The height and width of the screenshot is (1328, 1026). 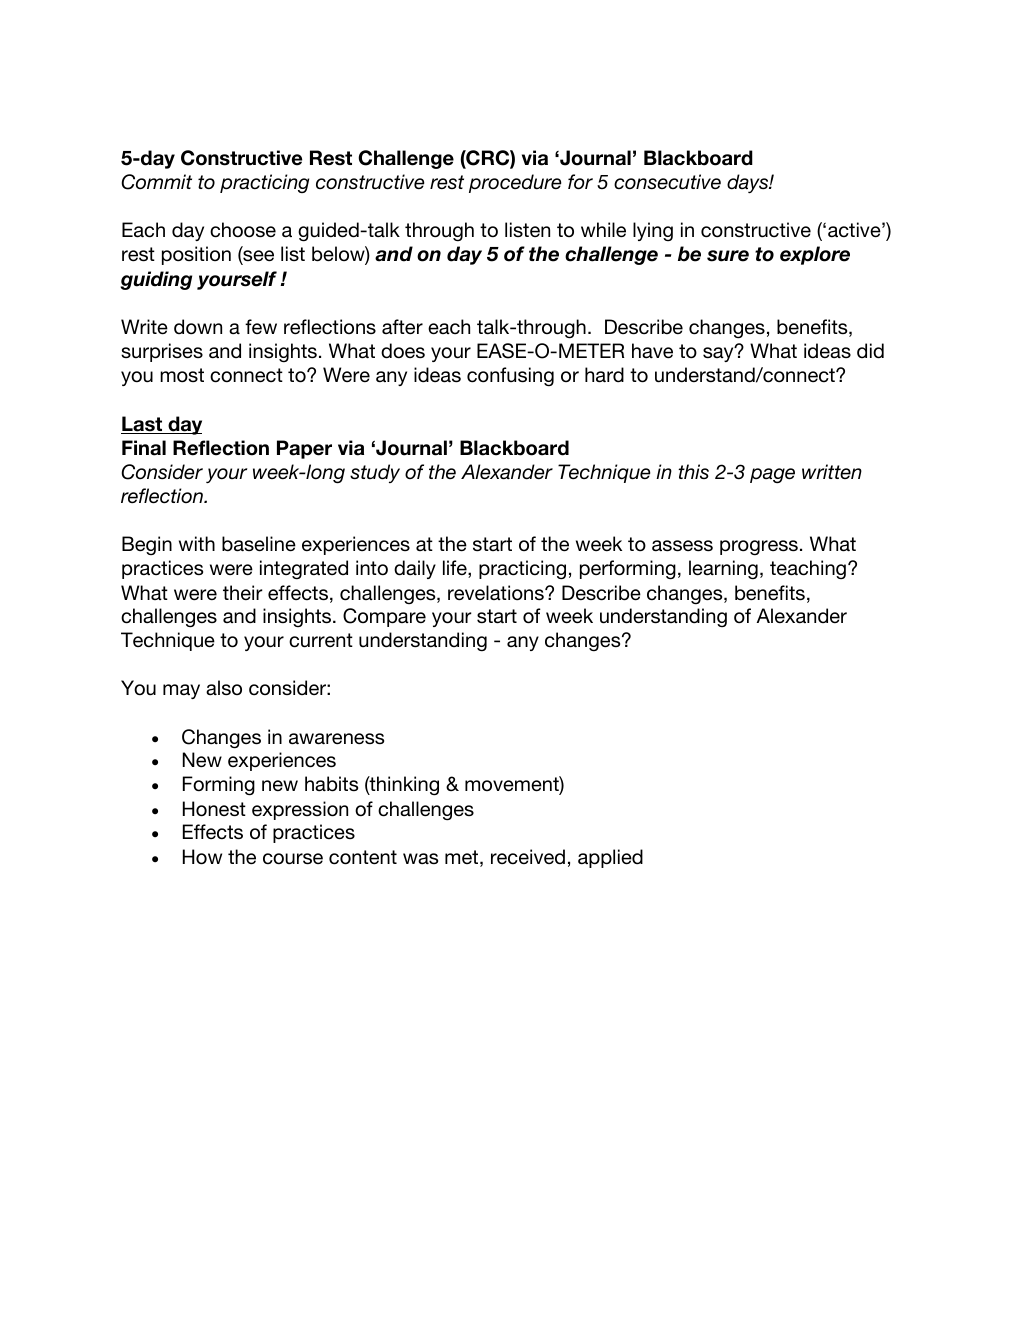 What do you see at coordinates (759, 547) in the screenshot?
I see `progress` at bounding box center [759, 547].
